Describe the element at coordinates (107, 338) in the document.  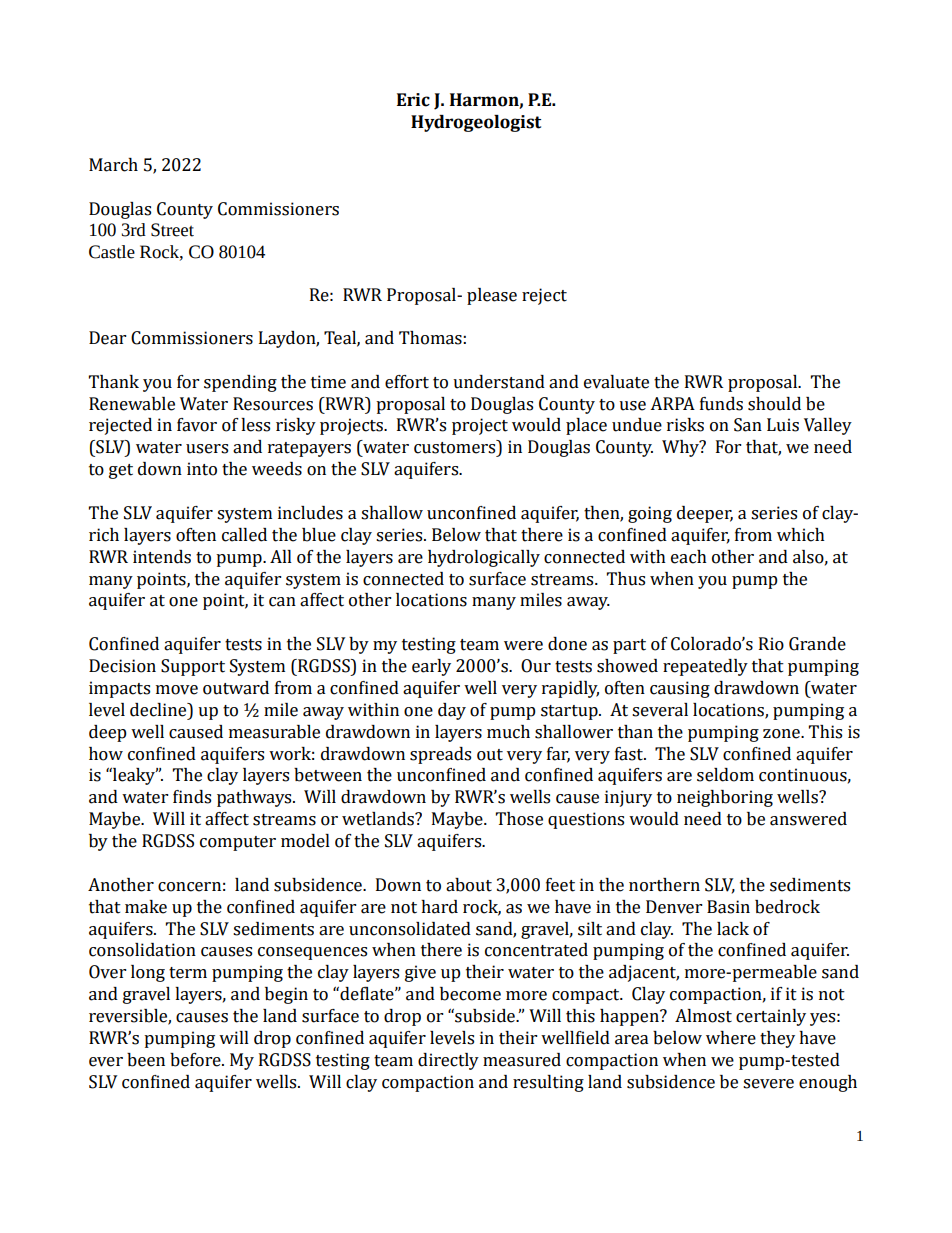
I see `Dear` at that location.
